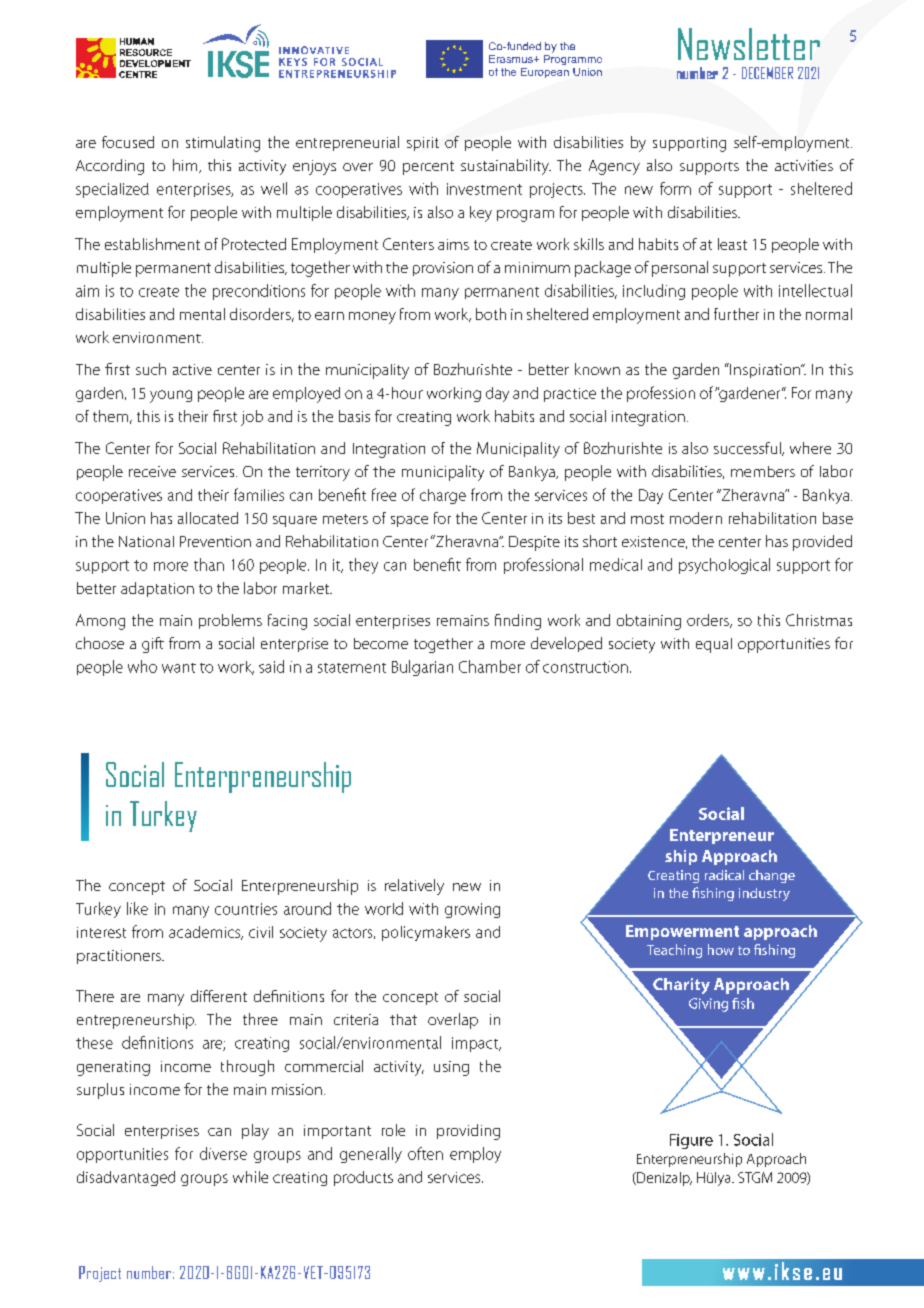  I want to click on want, so click(179, 668).
